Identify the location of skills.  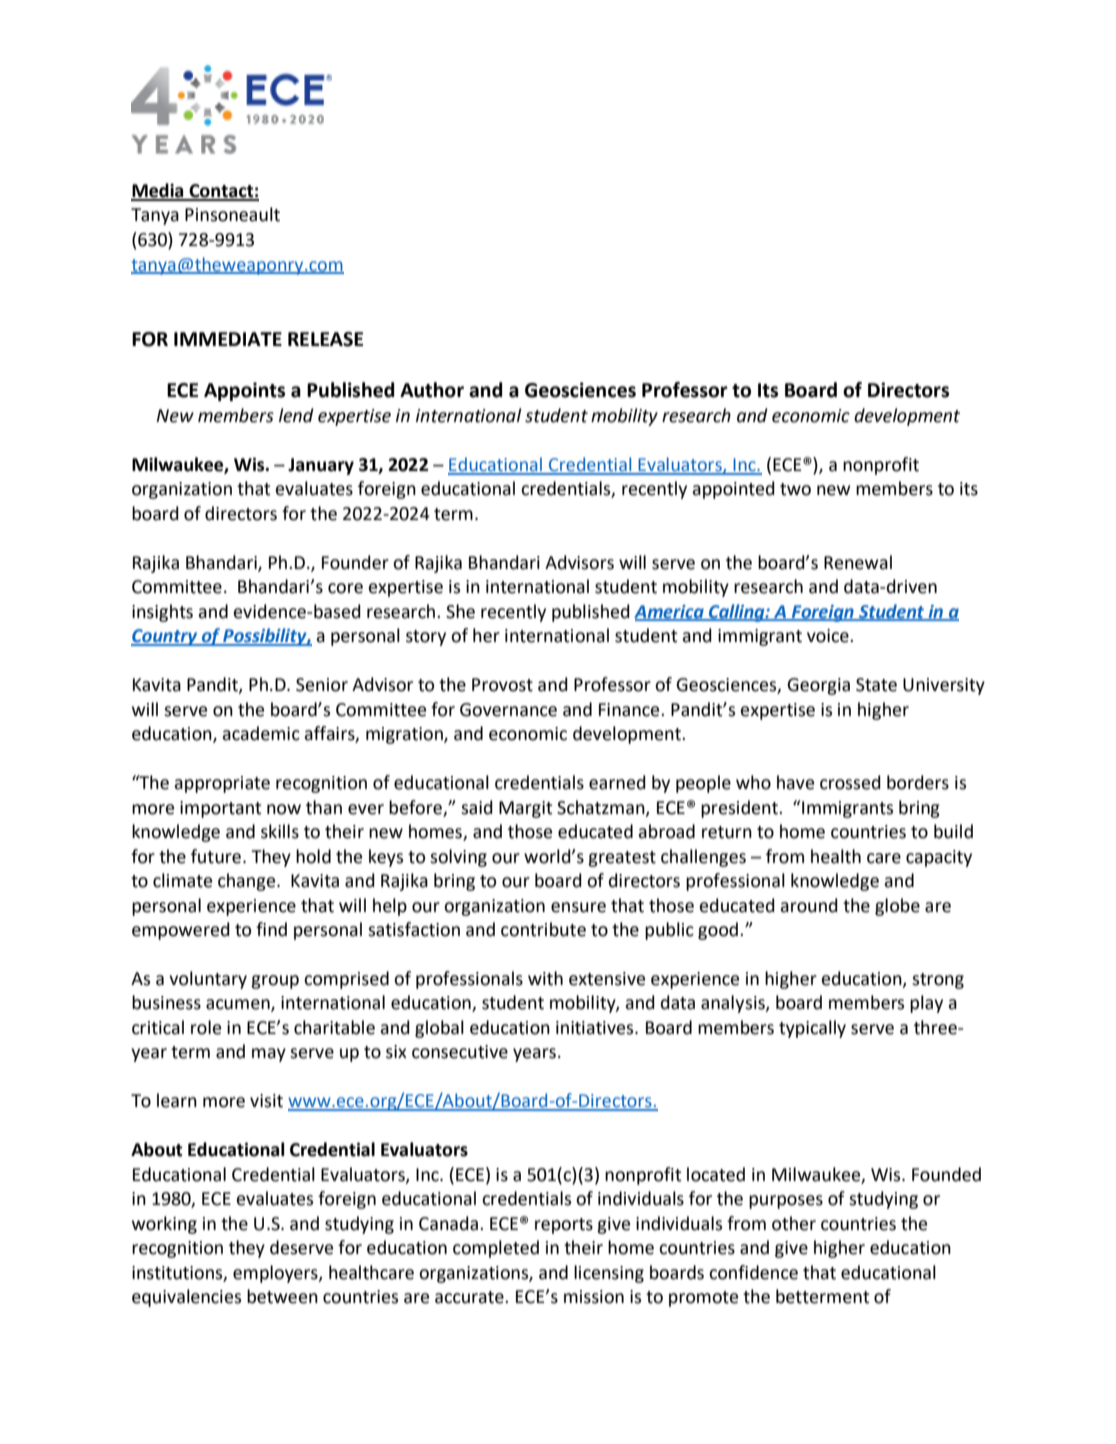
(280, 831).
